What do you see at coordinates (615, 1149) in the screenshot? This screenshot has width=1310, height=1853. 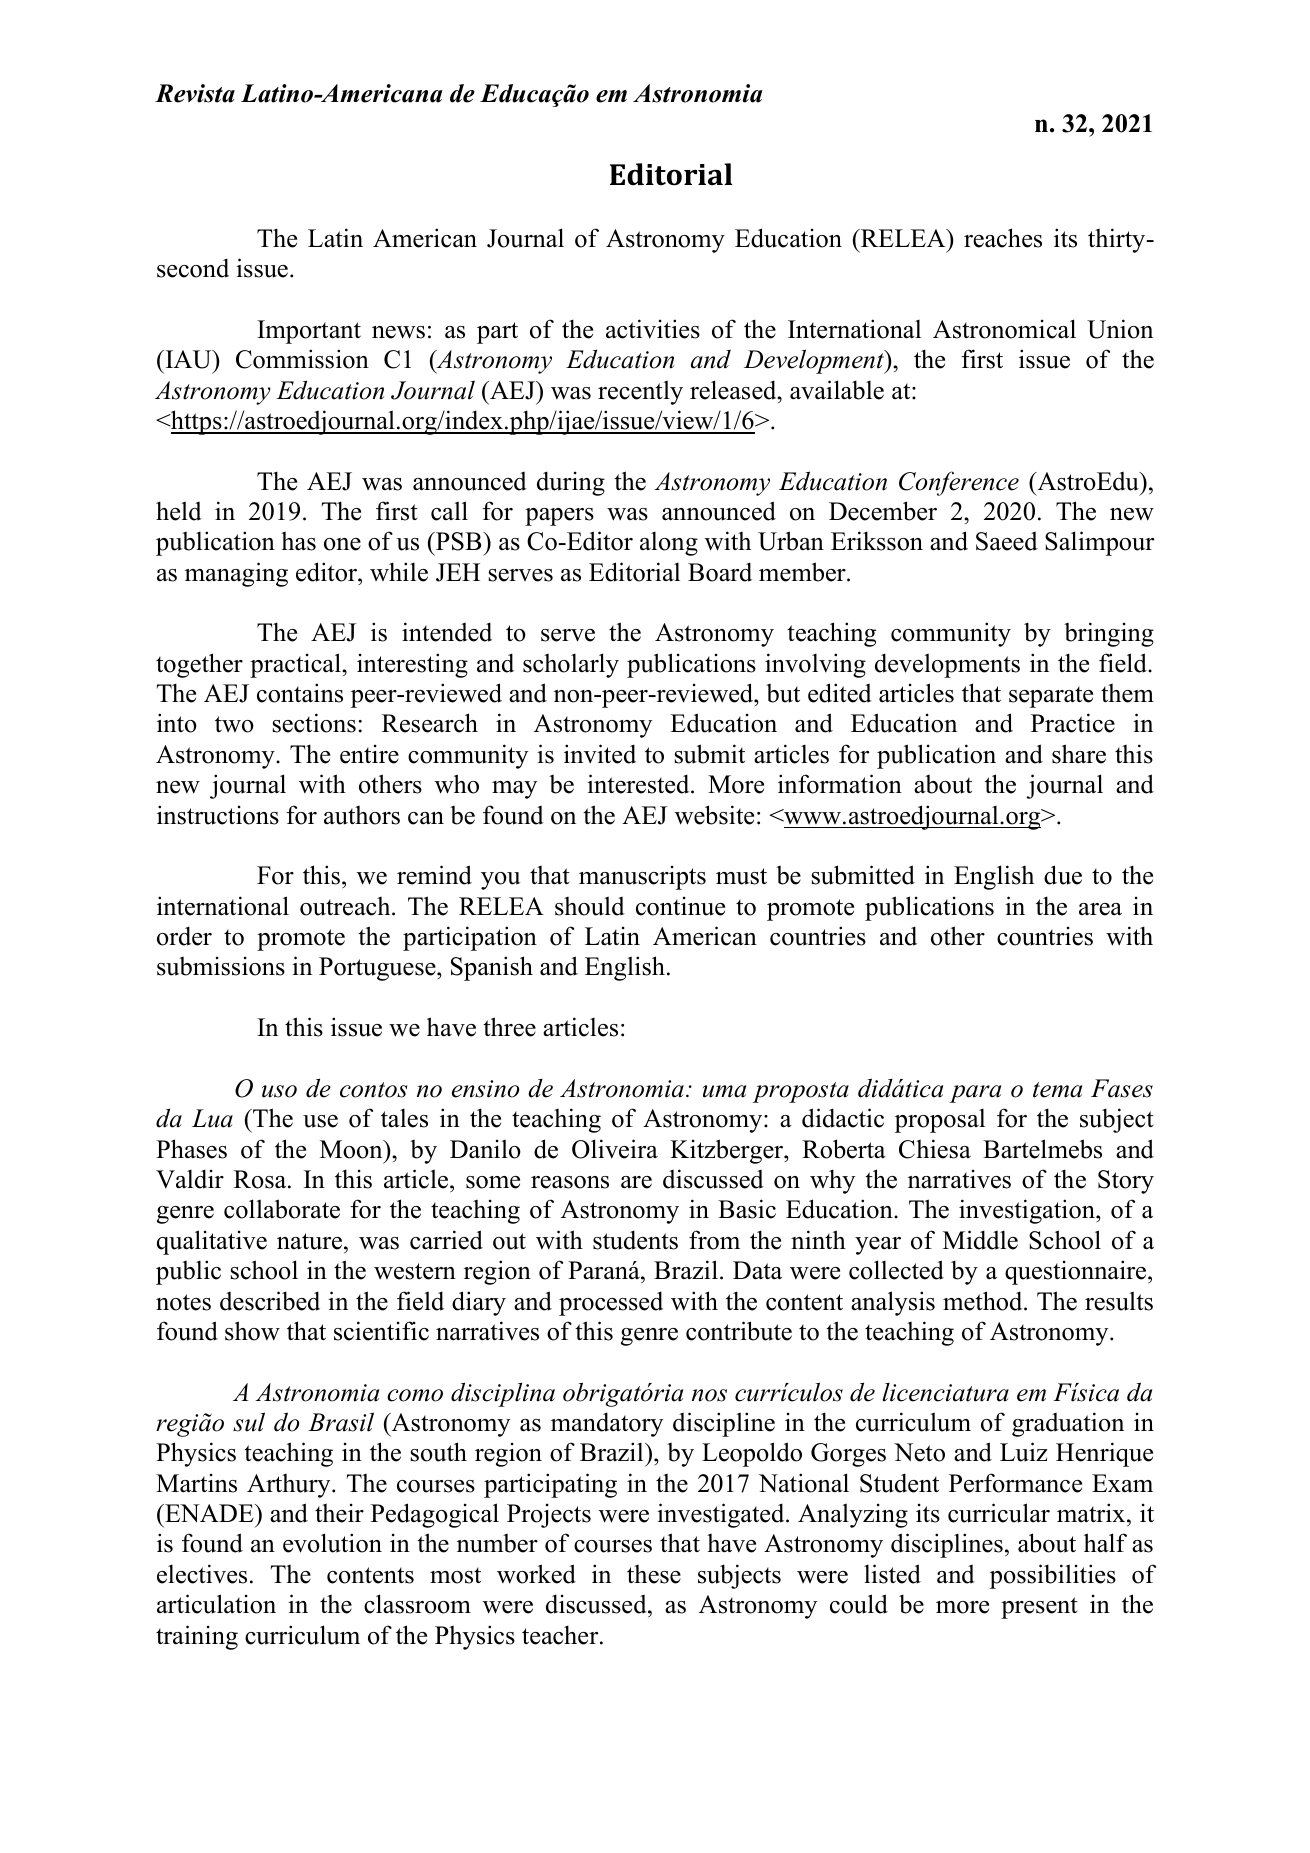 I see `Oliveira` at bounding box center [615, 1149].
